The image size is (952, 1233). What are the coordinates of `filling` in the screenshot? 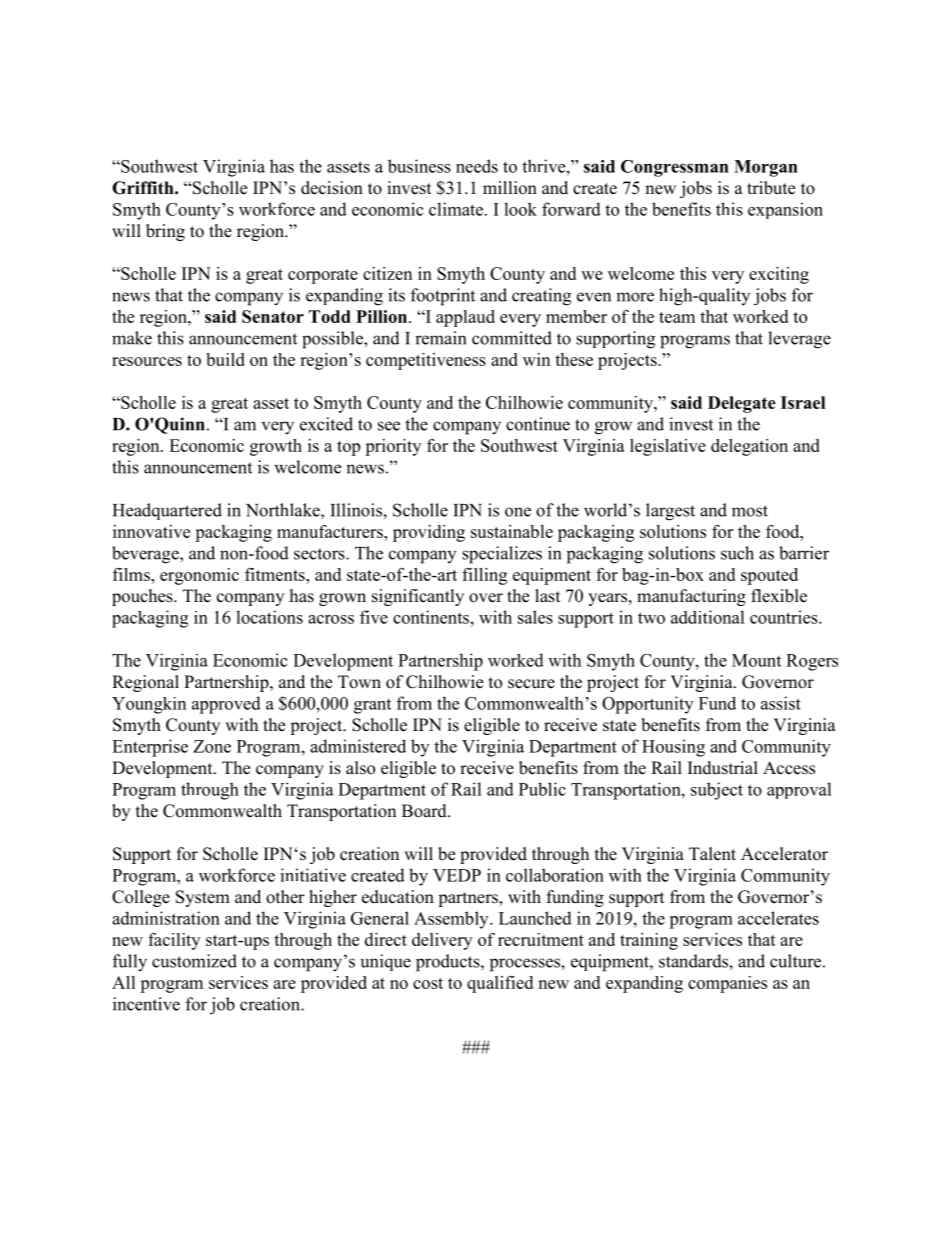 It's located at (484, 576).
